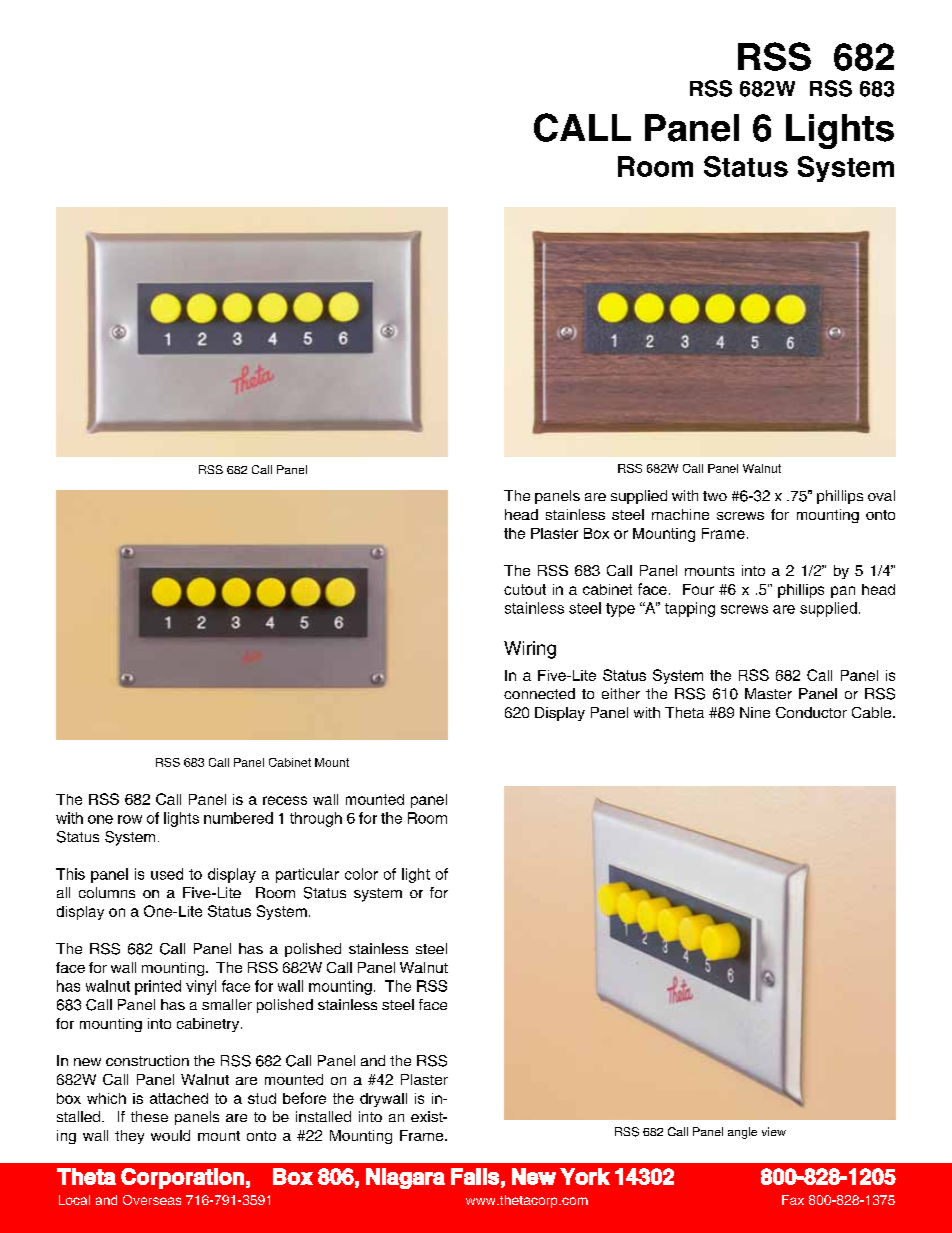  I want to click on Conductor, so click(811, 712).
